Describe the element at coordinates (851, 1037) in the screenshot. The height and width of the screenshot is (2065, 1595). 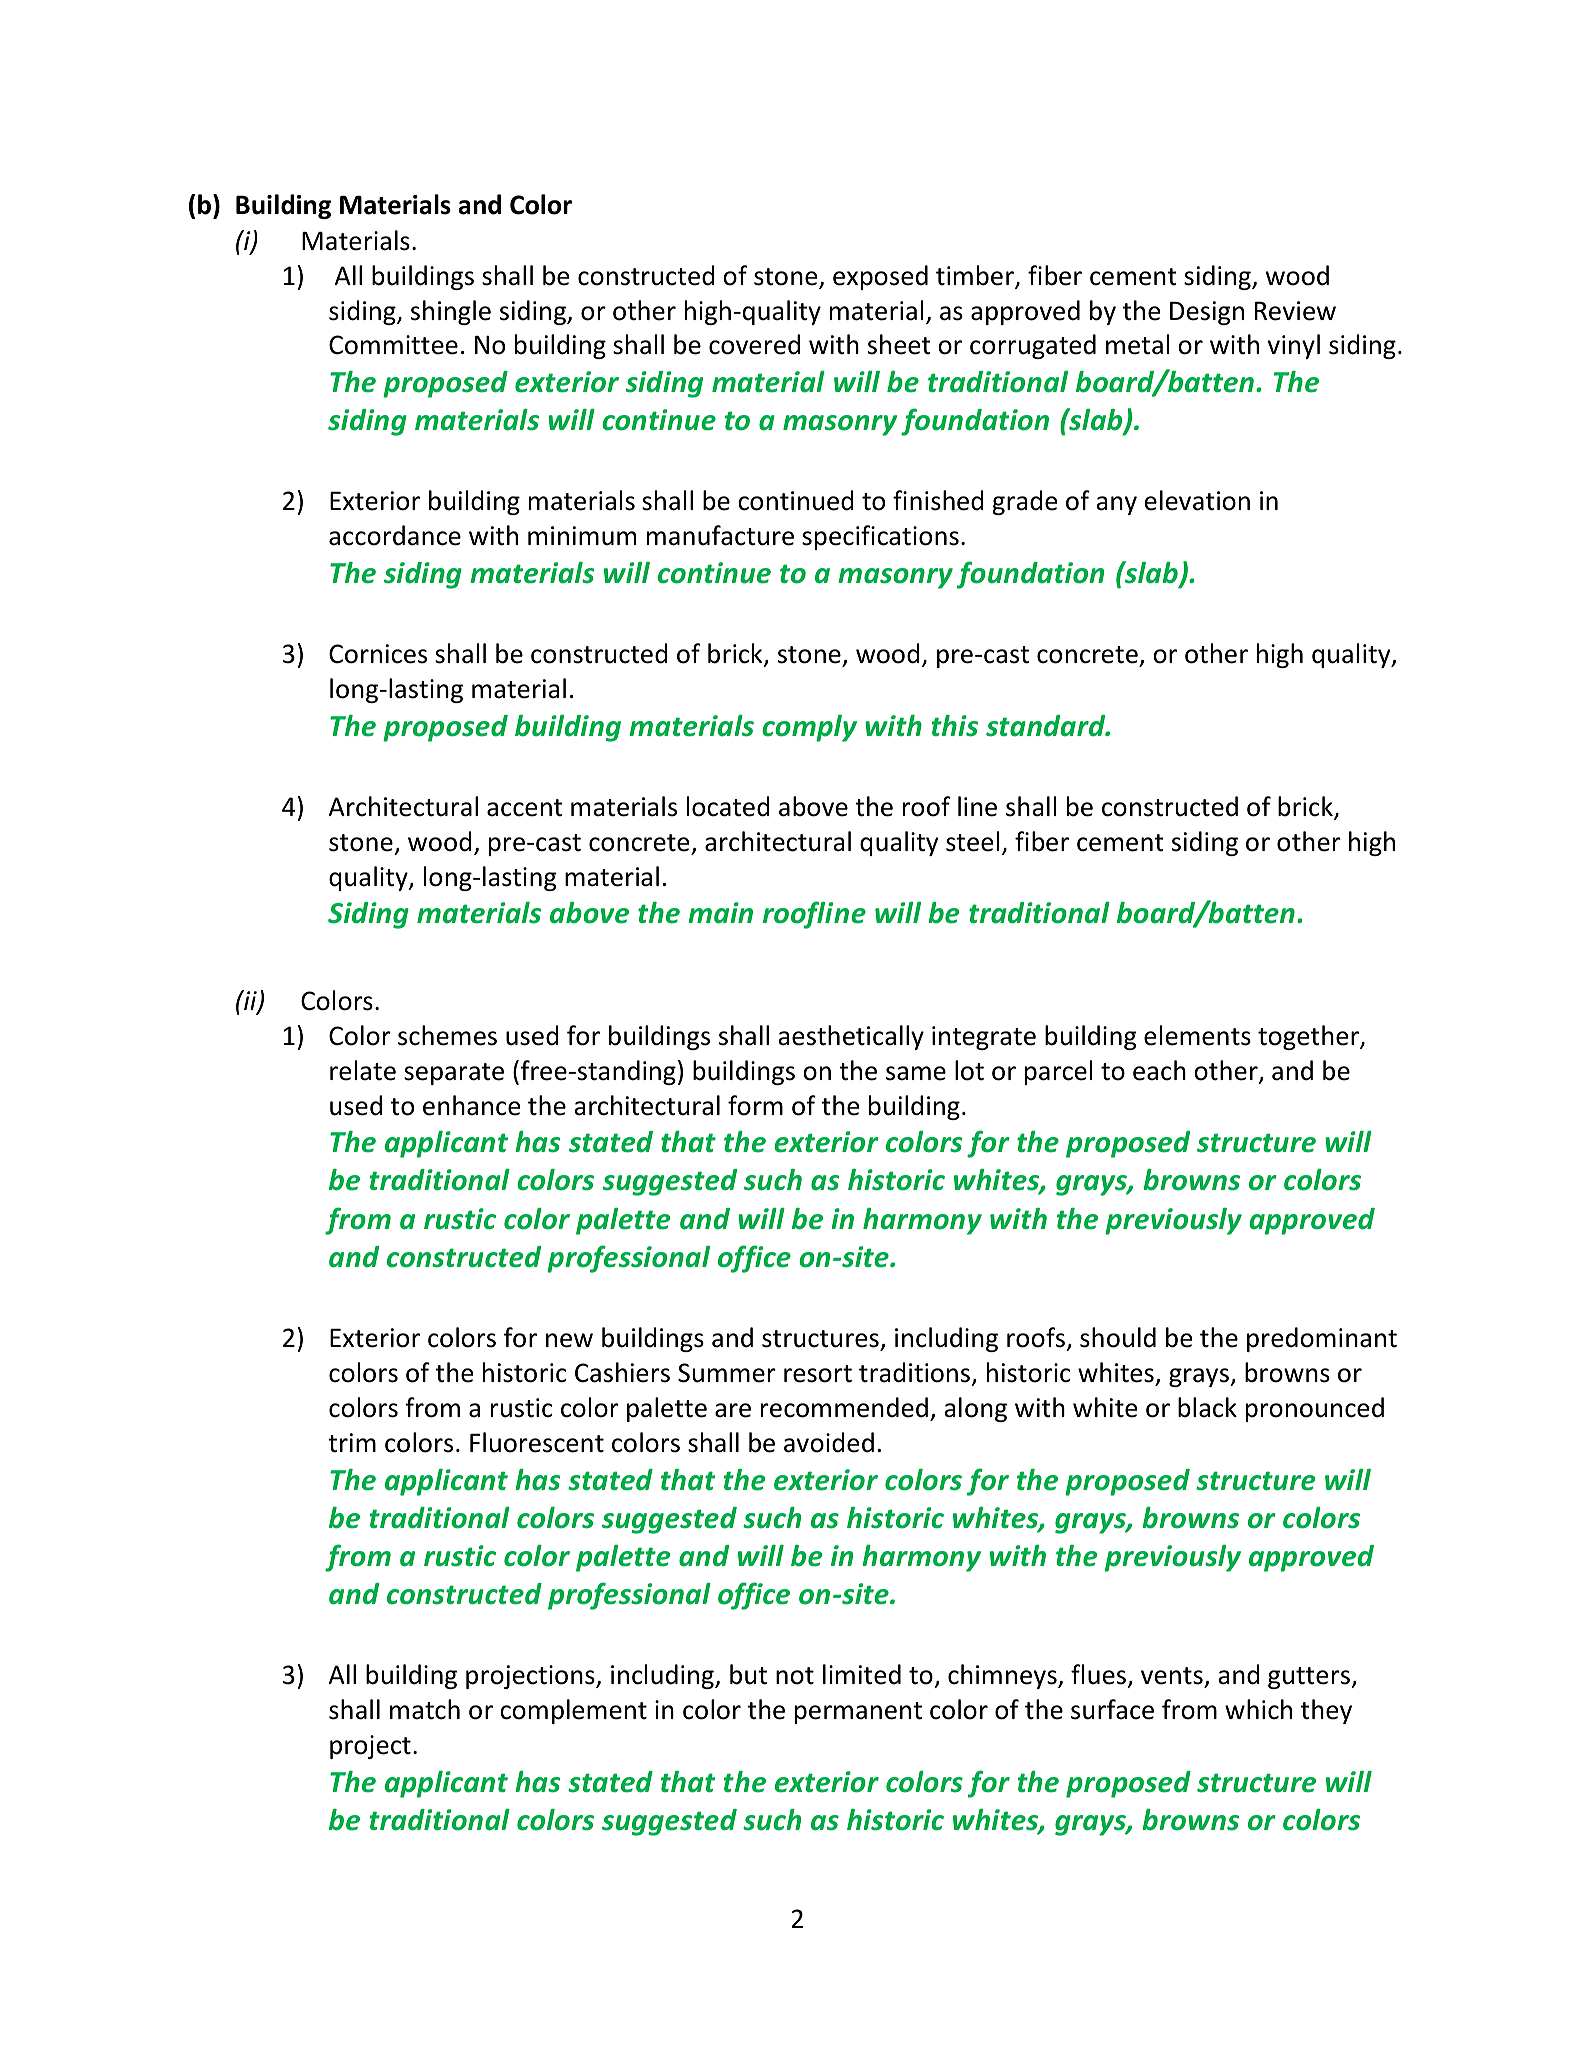
I see `aesthetically` at that location.
